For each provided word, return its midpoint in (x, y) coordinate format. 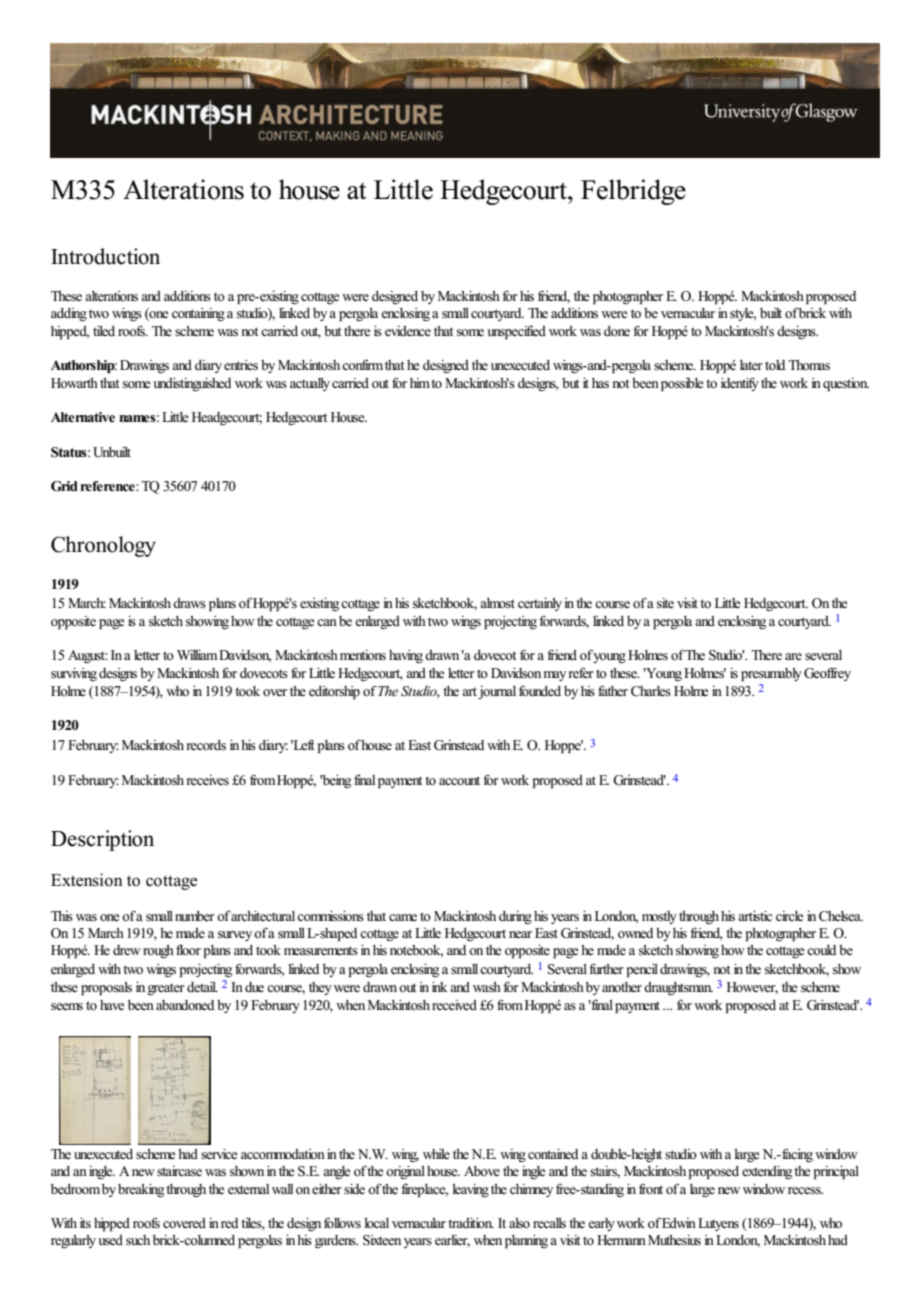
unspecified (516, 332)
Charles (651, 691)
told (775, 365)
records (206, 745)
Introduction (105, 256)
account (459, 780)
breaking (141, 1190)
